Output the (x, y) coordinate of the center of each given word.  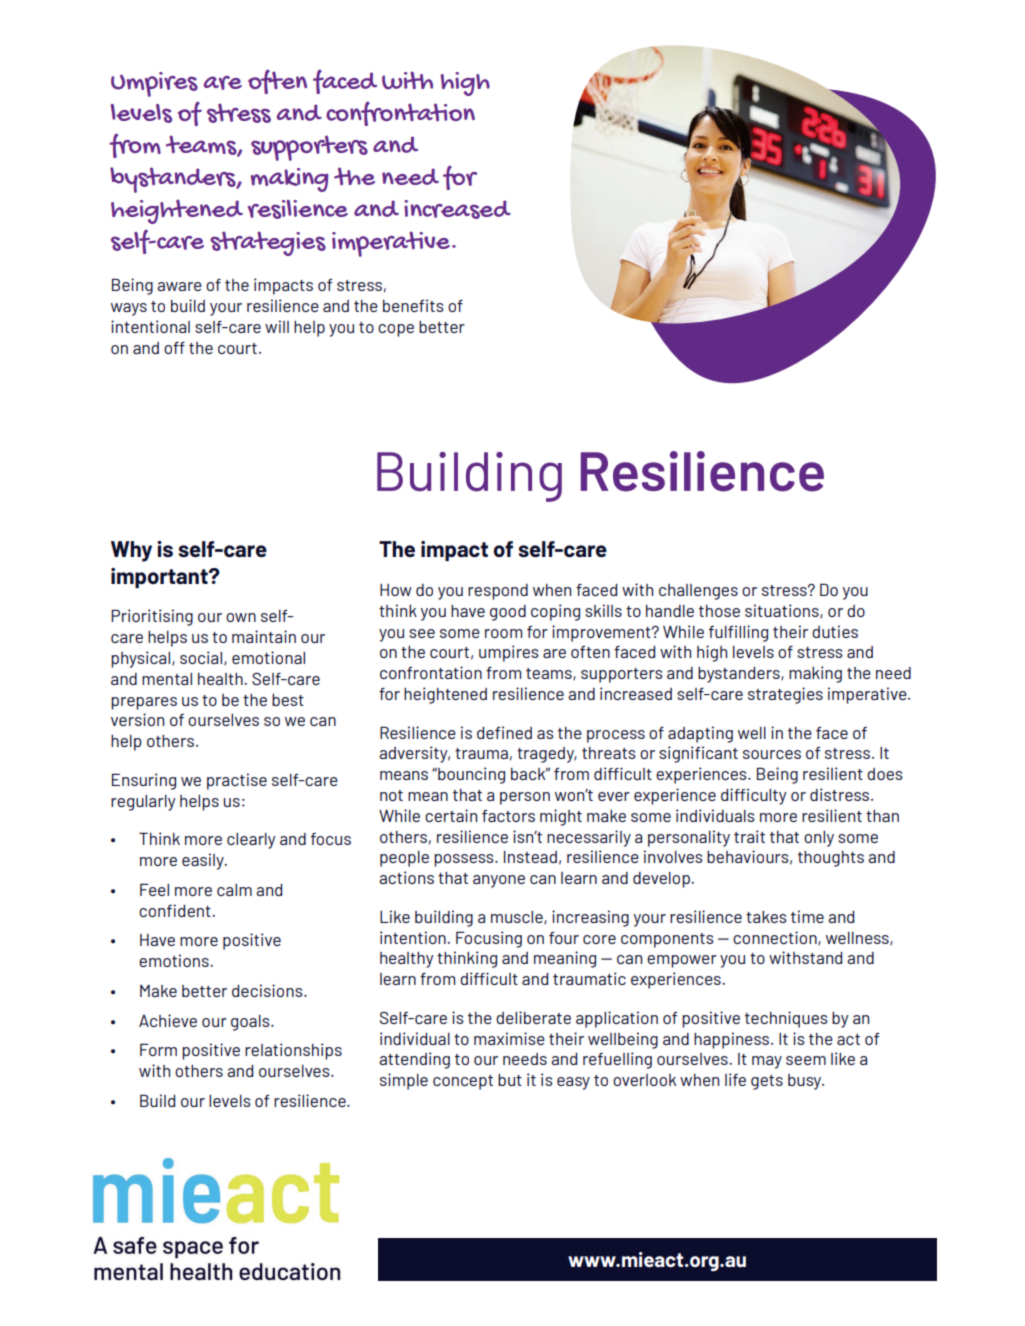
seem (806, 1060)
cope (396, 330)
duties (835, 631)
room (503, 633)
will (277, 326)
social (202, 658)
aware (179, 286)
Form (158, 1049)
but (510, 1080)
